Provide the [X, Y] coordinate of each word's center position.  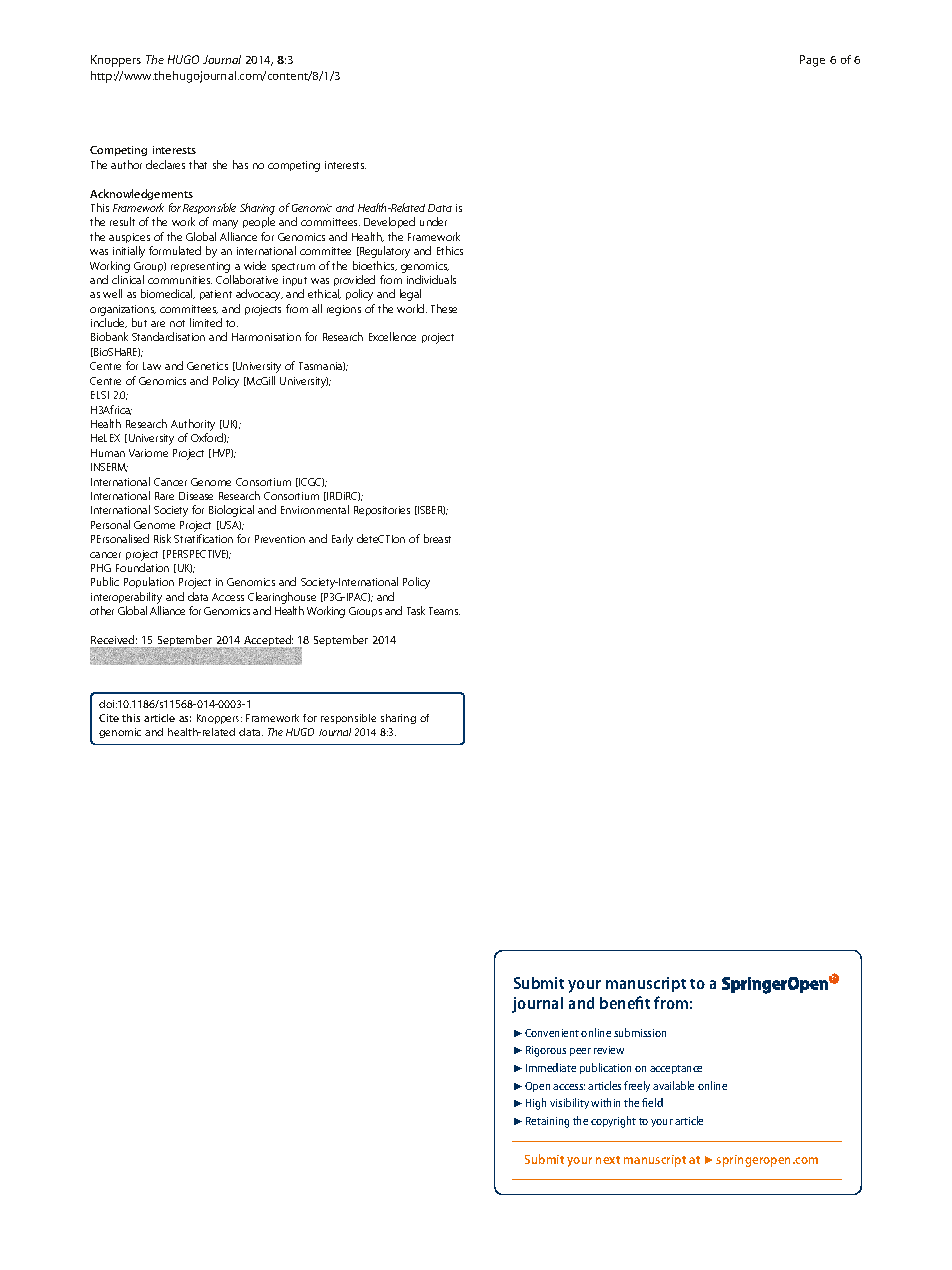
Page [812, 61]
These [444, 308]
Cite [109, 718]
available [673, 1085]
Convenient [552, 1033]
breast [437, 538]
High [536, 1104]
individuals [431, 279]
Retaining [547, 1122]
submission [640, 1032]
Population [149, 582]
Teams [444, 611]
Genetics [207, 366]
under [433, 221]
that [198, 164]
